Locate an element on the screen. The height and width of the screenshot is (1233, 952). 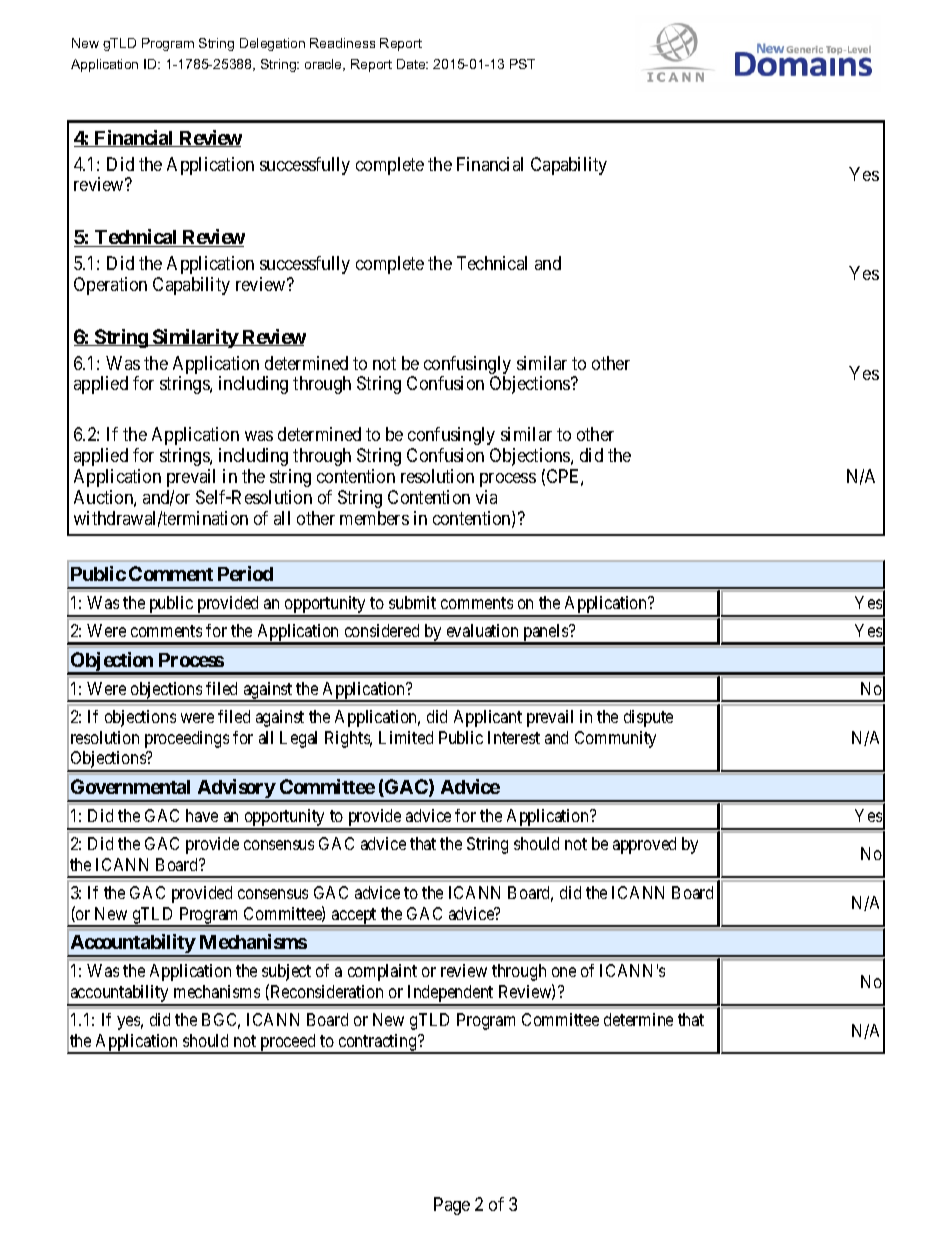
members is located at coordinates (374, 518).
